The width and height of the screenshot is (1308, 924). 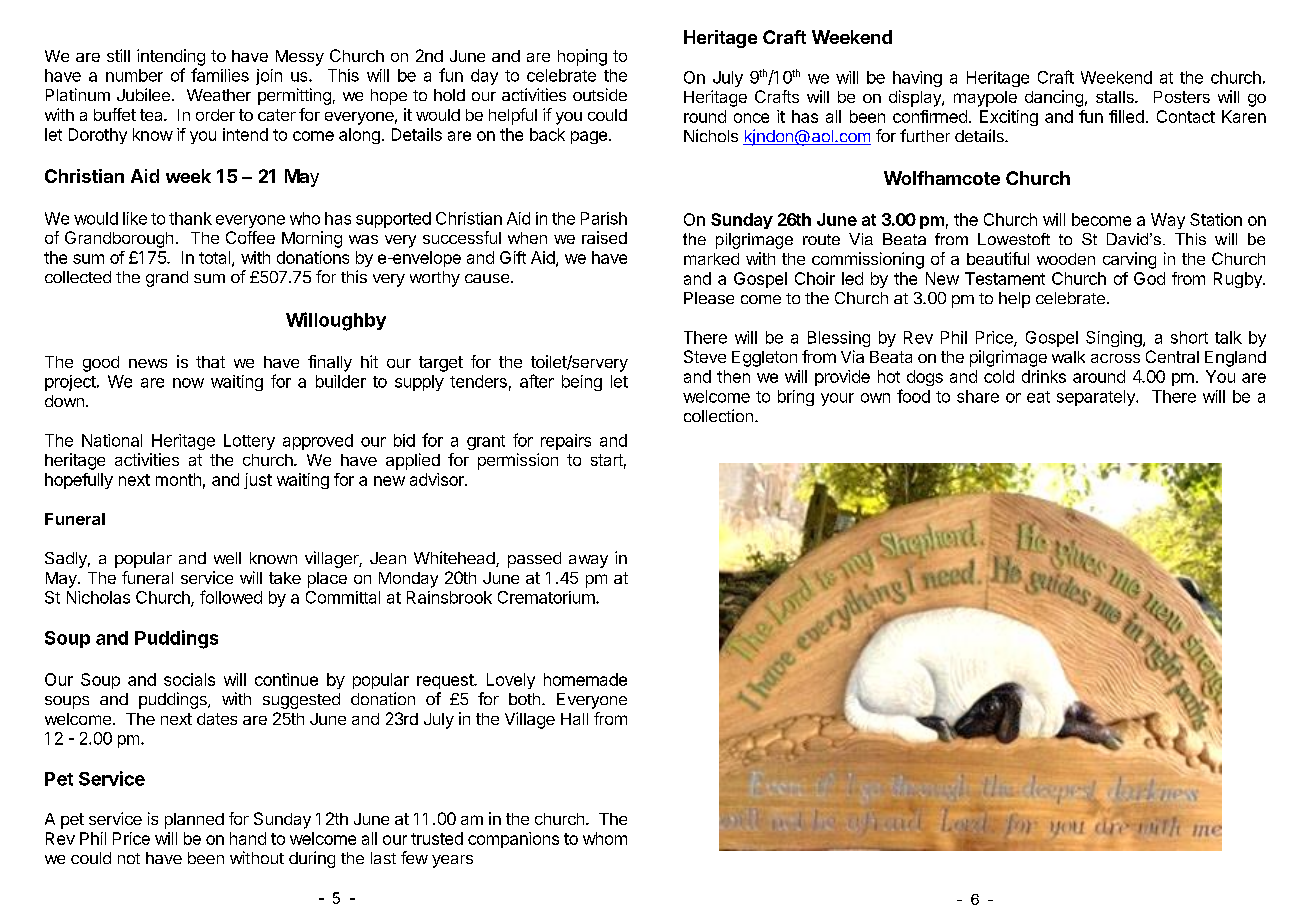 I want to click on Steve, so click(x=705, y=356).
